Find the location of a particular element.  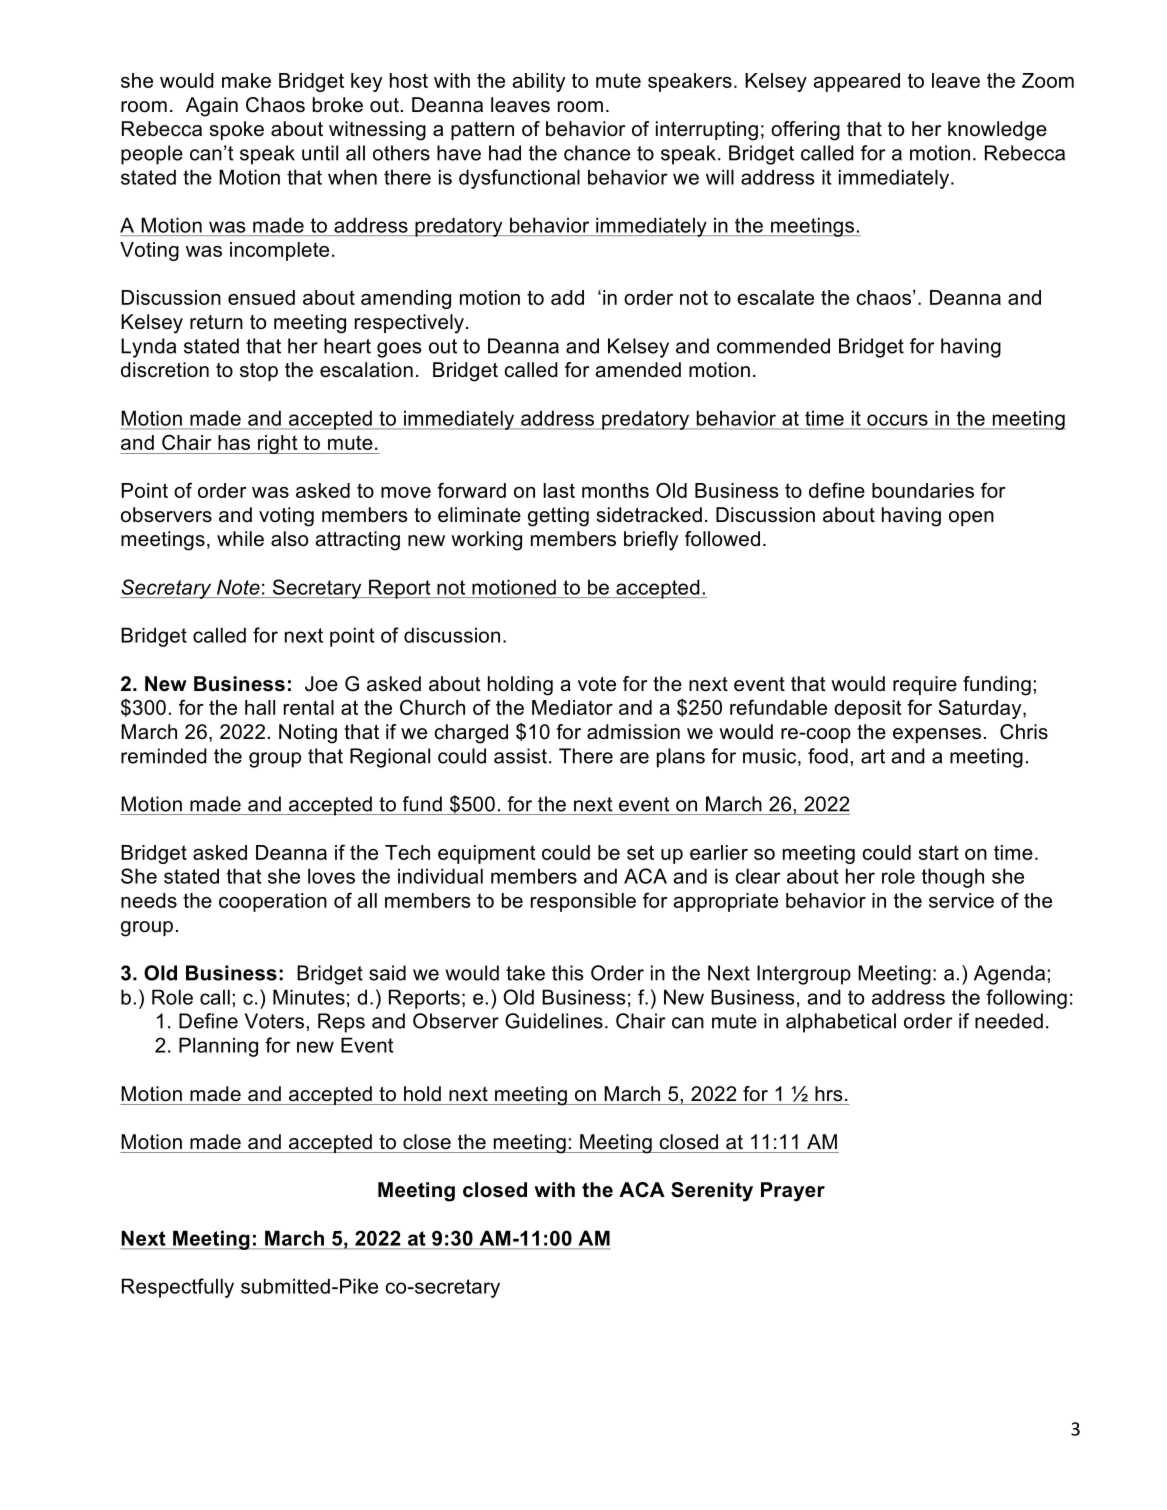

require is located at coordinates (925, 685).
